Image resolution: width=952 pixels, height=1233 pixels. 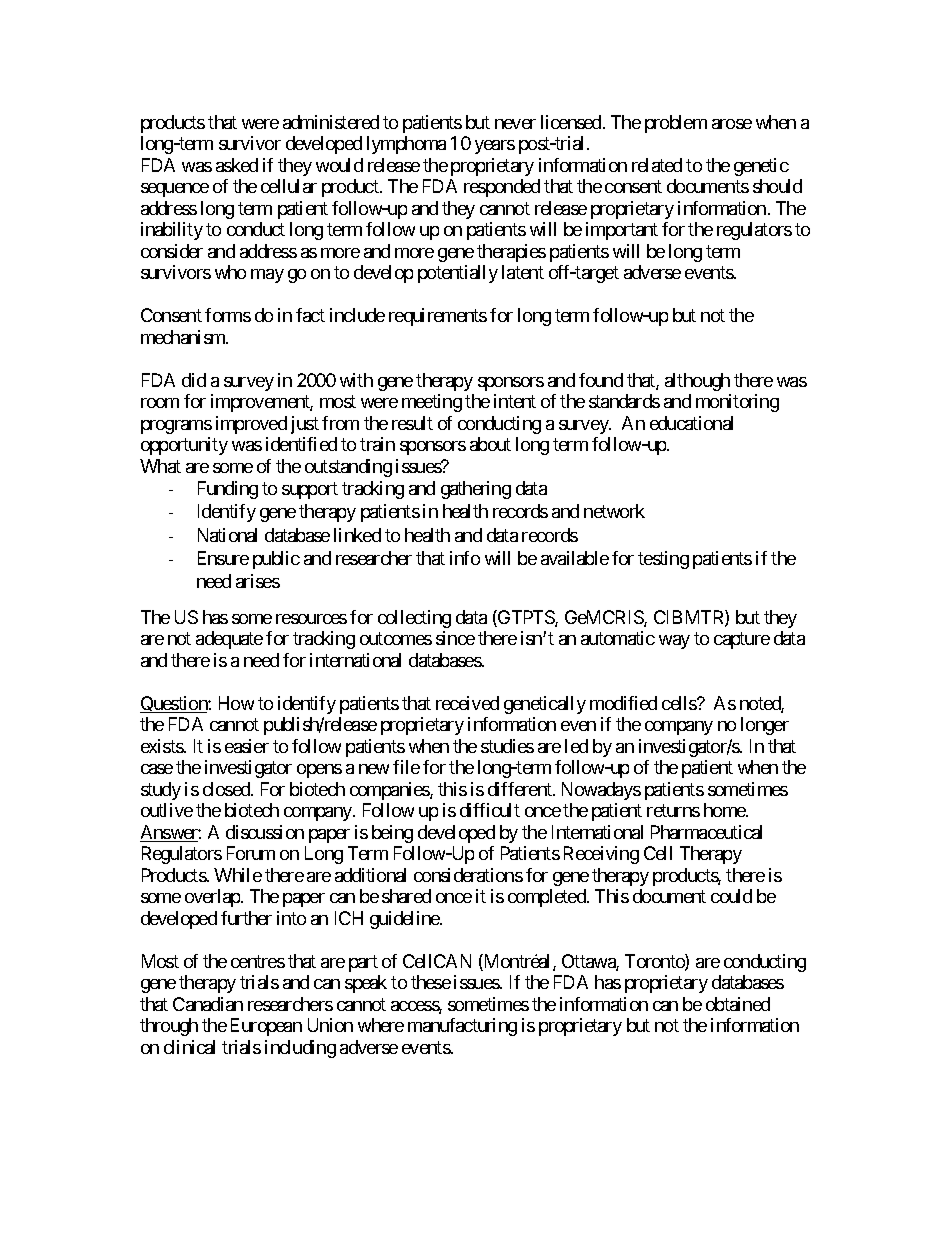 I want to click on never, so click(x=515, y=124).
